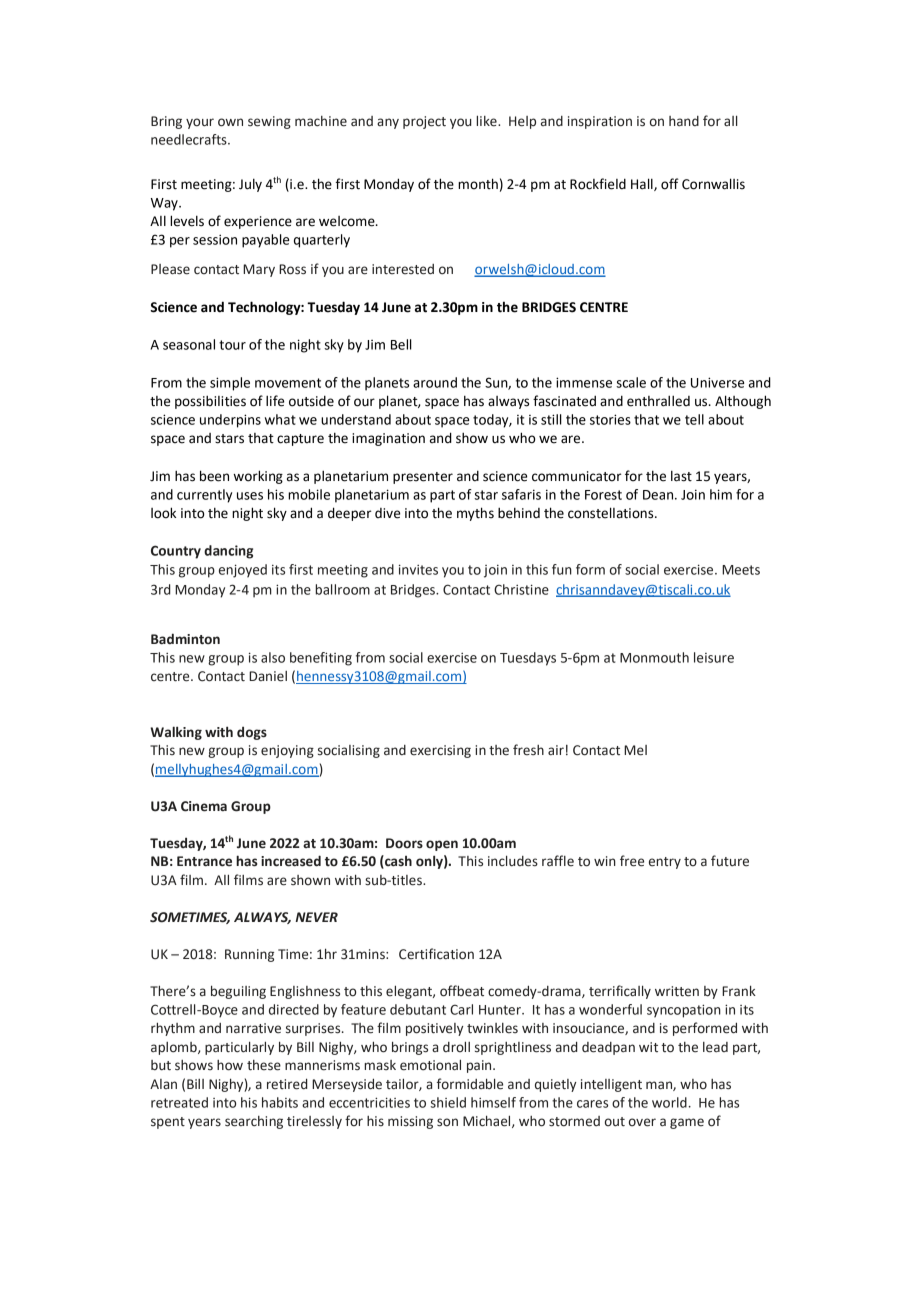  Describe the element at coordinates (424, 122) in the page. I see `project` at that location.
